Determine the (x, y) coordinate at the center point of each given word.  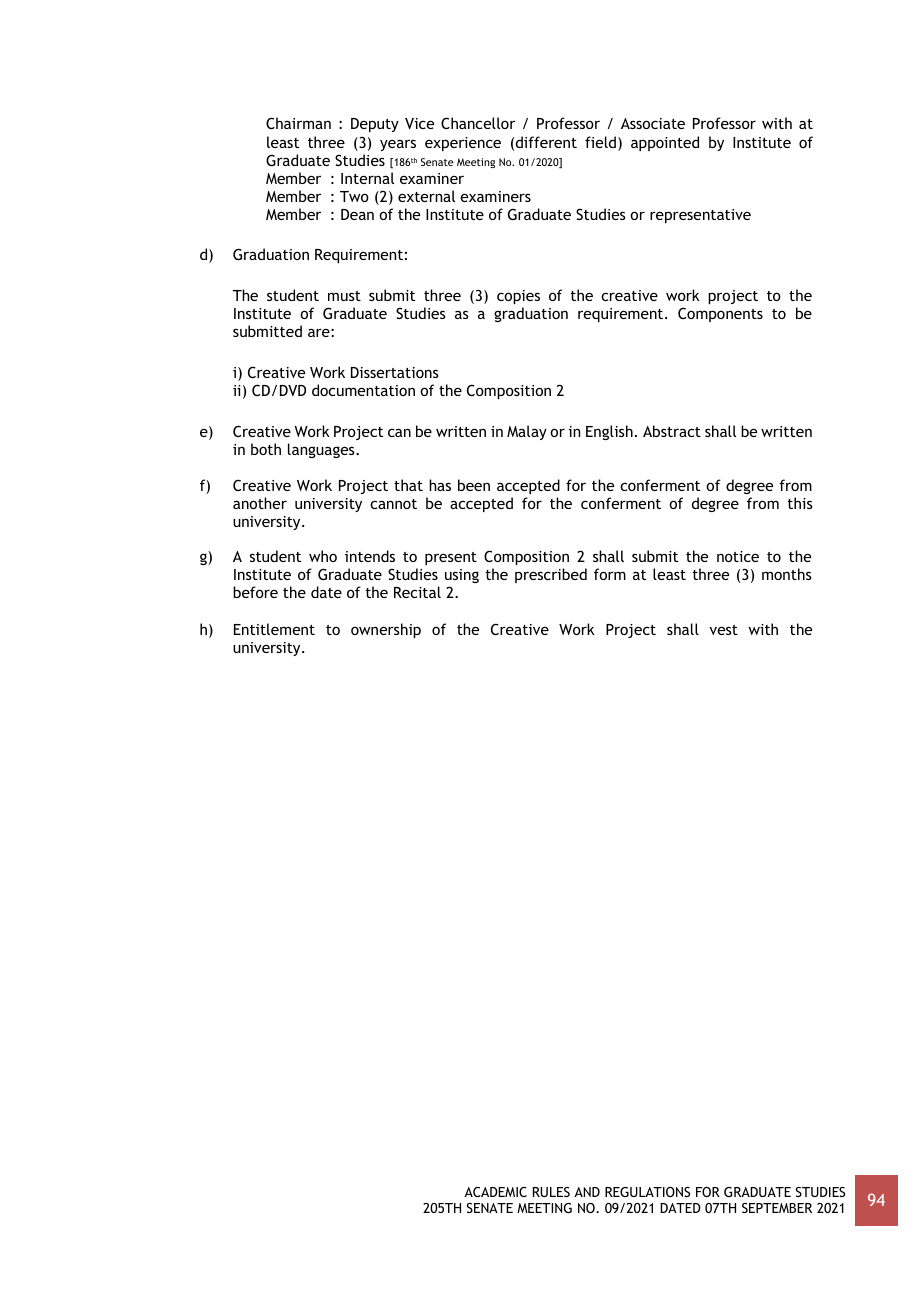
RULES (551, 1192)
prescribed (551, 575)
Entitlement (274, 629)
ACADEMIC (495, 1192)
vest (724, 630)
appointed (665, 143)
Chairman (298, 123)
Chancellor (478, 123)
